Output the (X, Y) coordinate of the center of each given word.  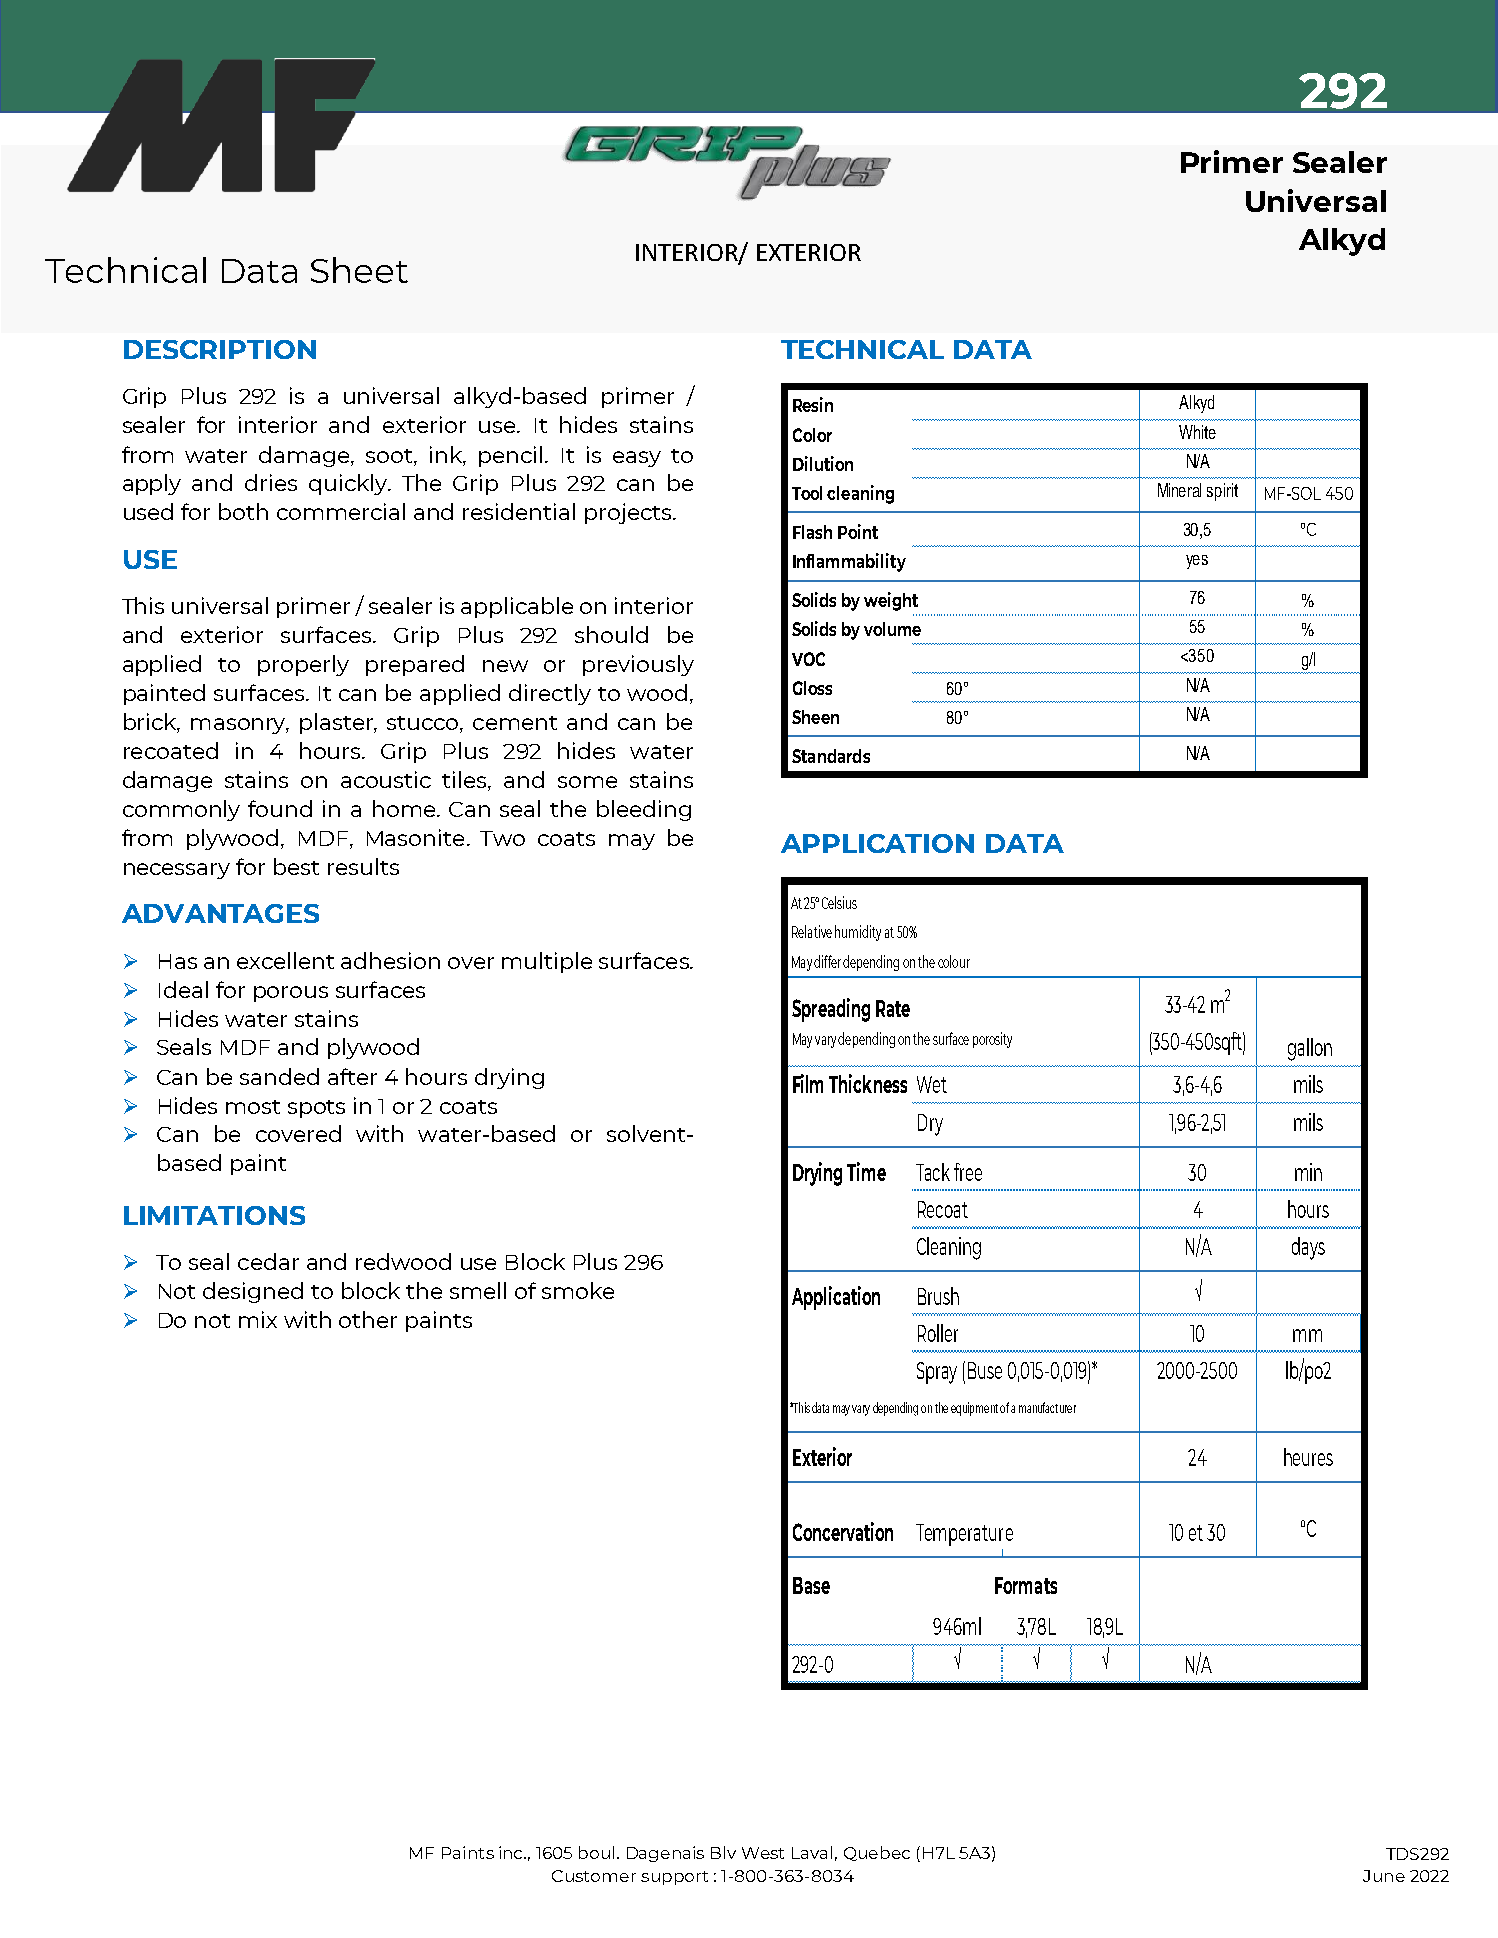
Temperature (964, 1535)
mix (258, 1319)
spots (316, 1109)
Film (808, 1083)
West (763, 1853)
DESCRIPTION (220, 349)
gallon (1310, 1049)
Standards (831, 756)
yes (1197, 562)
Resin (813, 404)
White (1197, 432)
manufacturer (1047, 1407)
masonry (240, 726)
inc (512, 1852)
